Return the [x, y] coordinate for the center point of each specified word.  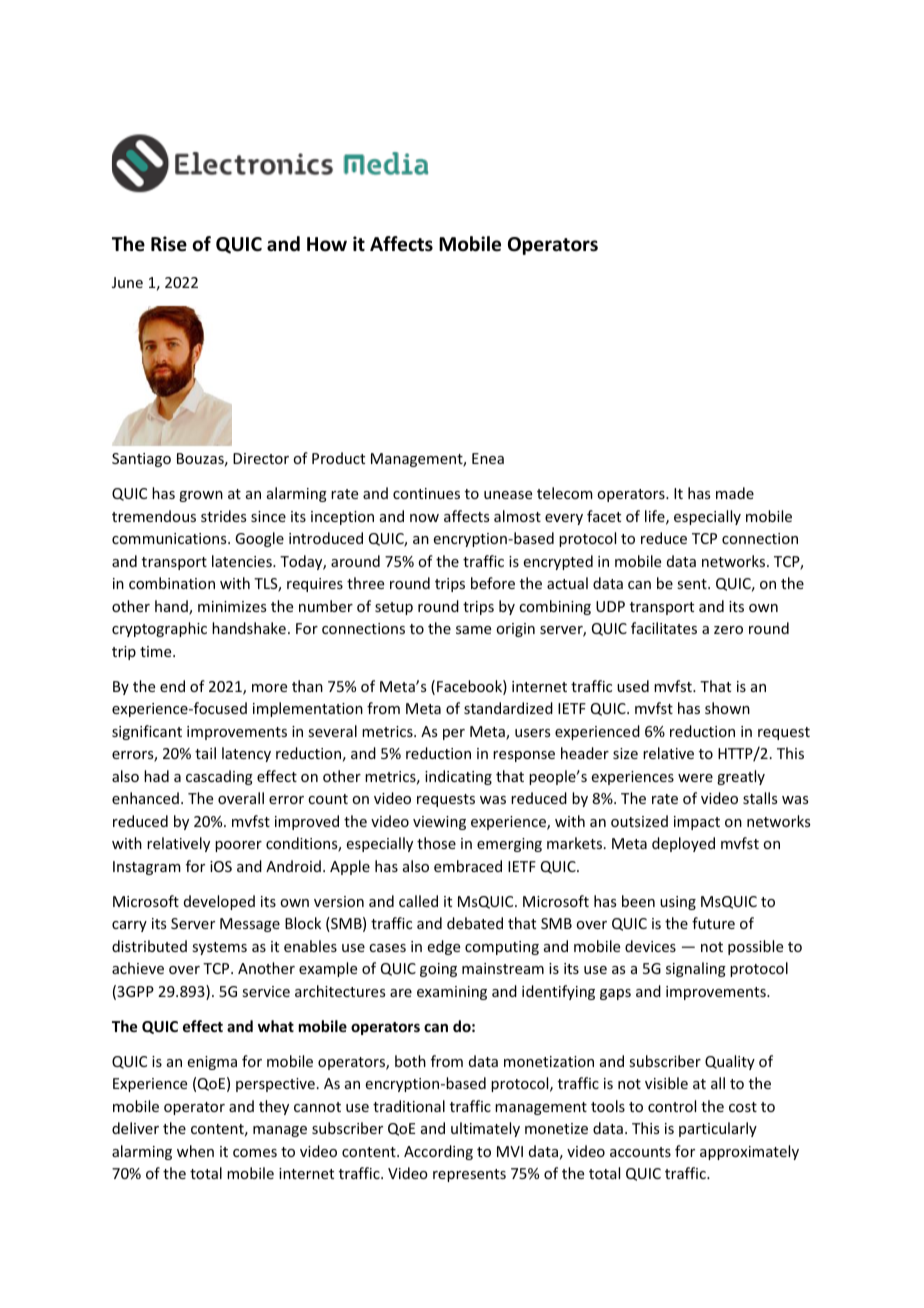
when [195, 1151]
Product [338, 458]
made [735, 493]
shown [727, 708]
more [269, 688]
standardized [508, 708]
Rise [169, 244]
